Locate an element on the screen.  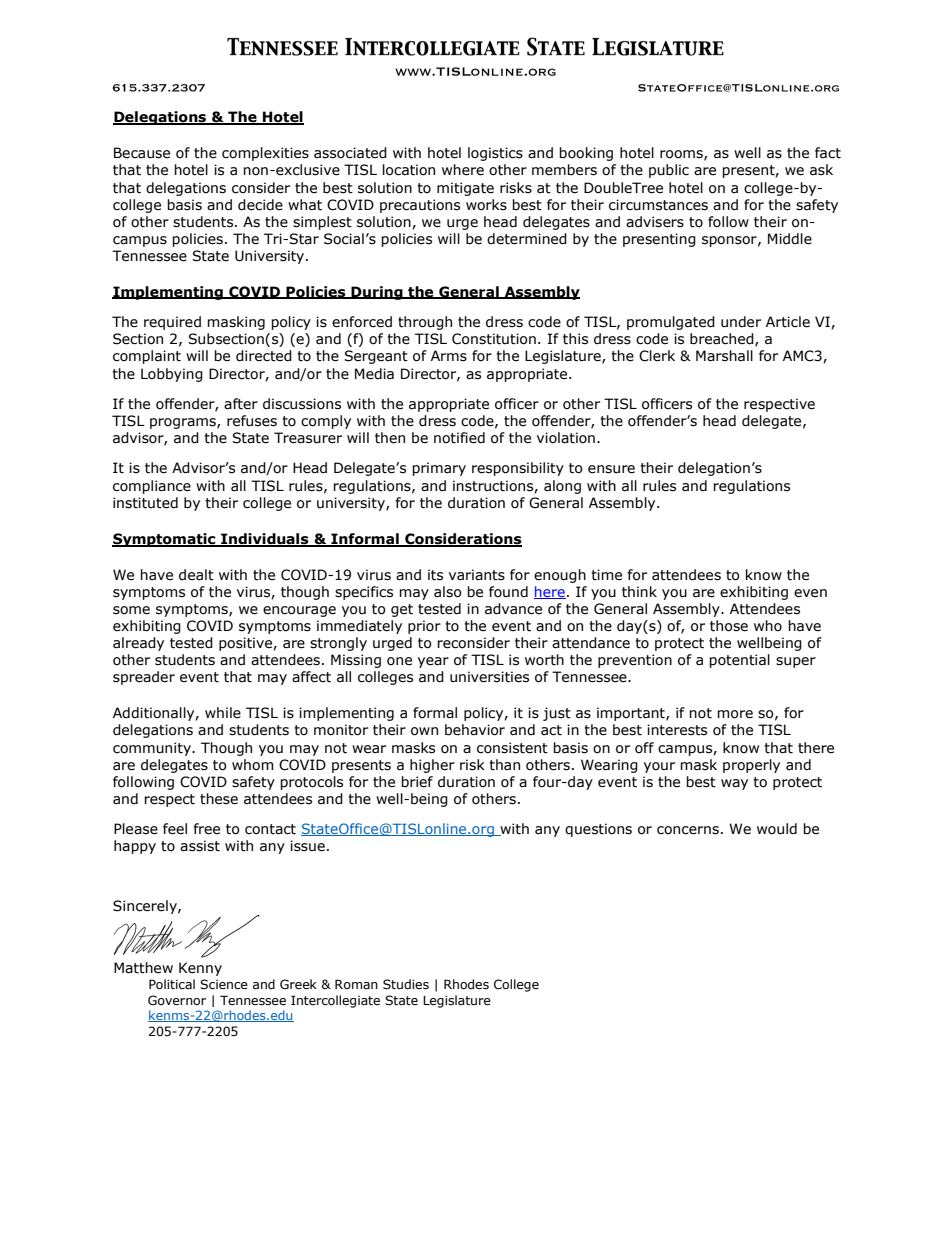
responsibility is located at coordinates (518, 469).
